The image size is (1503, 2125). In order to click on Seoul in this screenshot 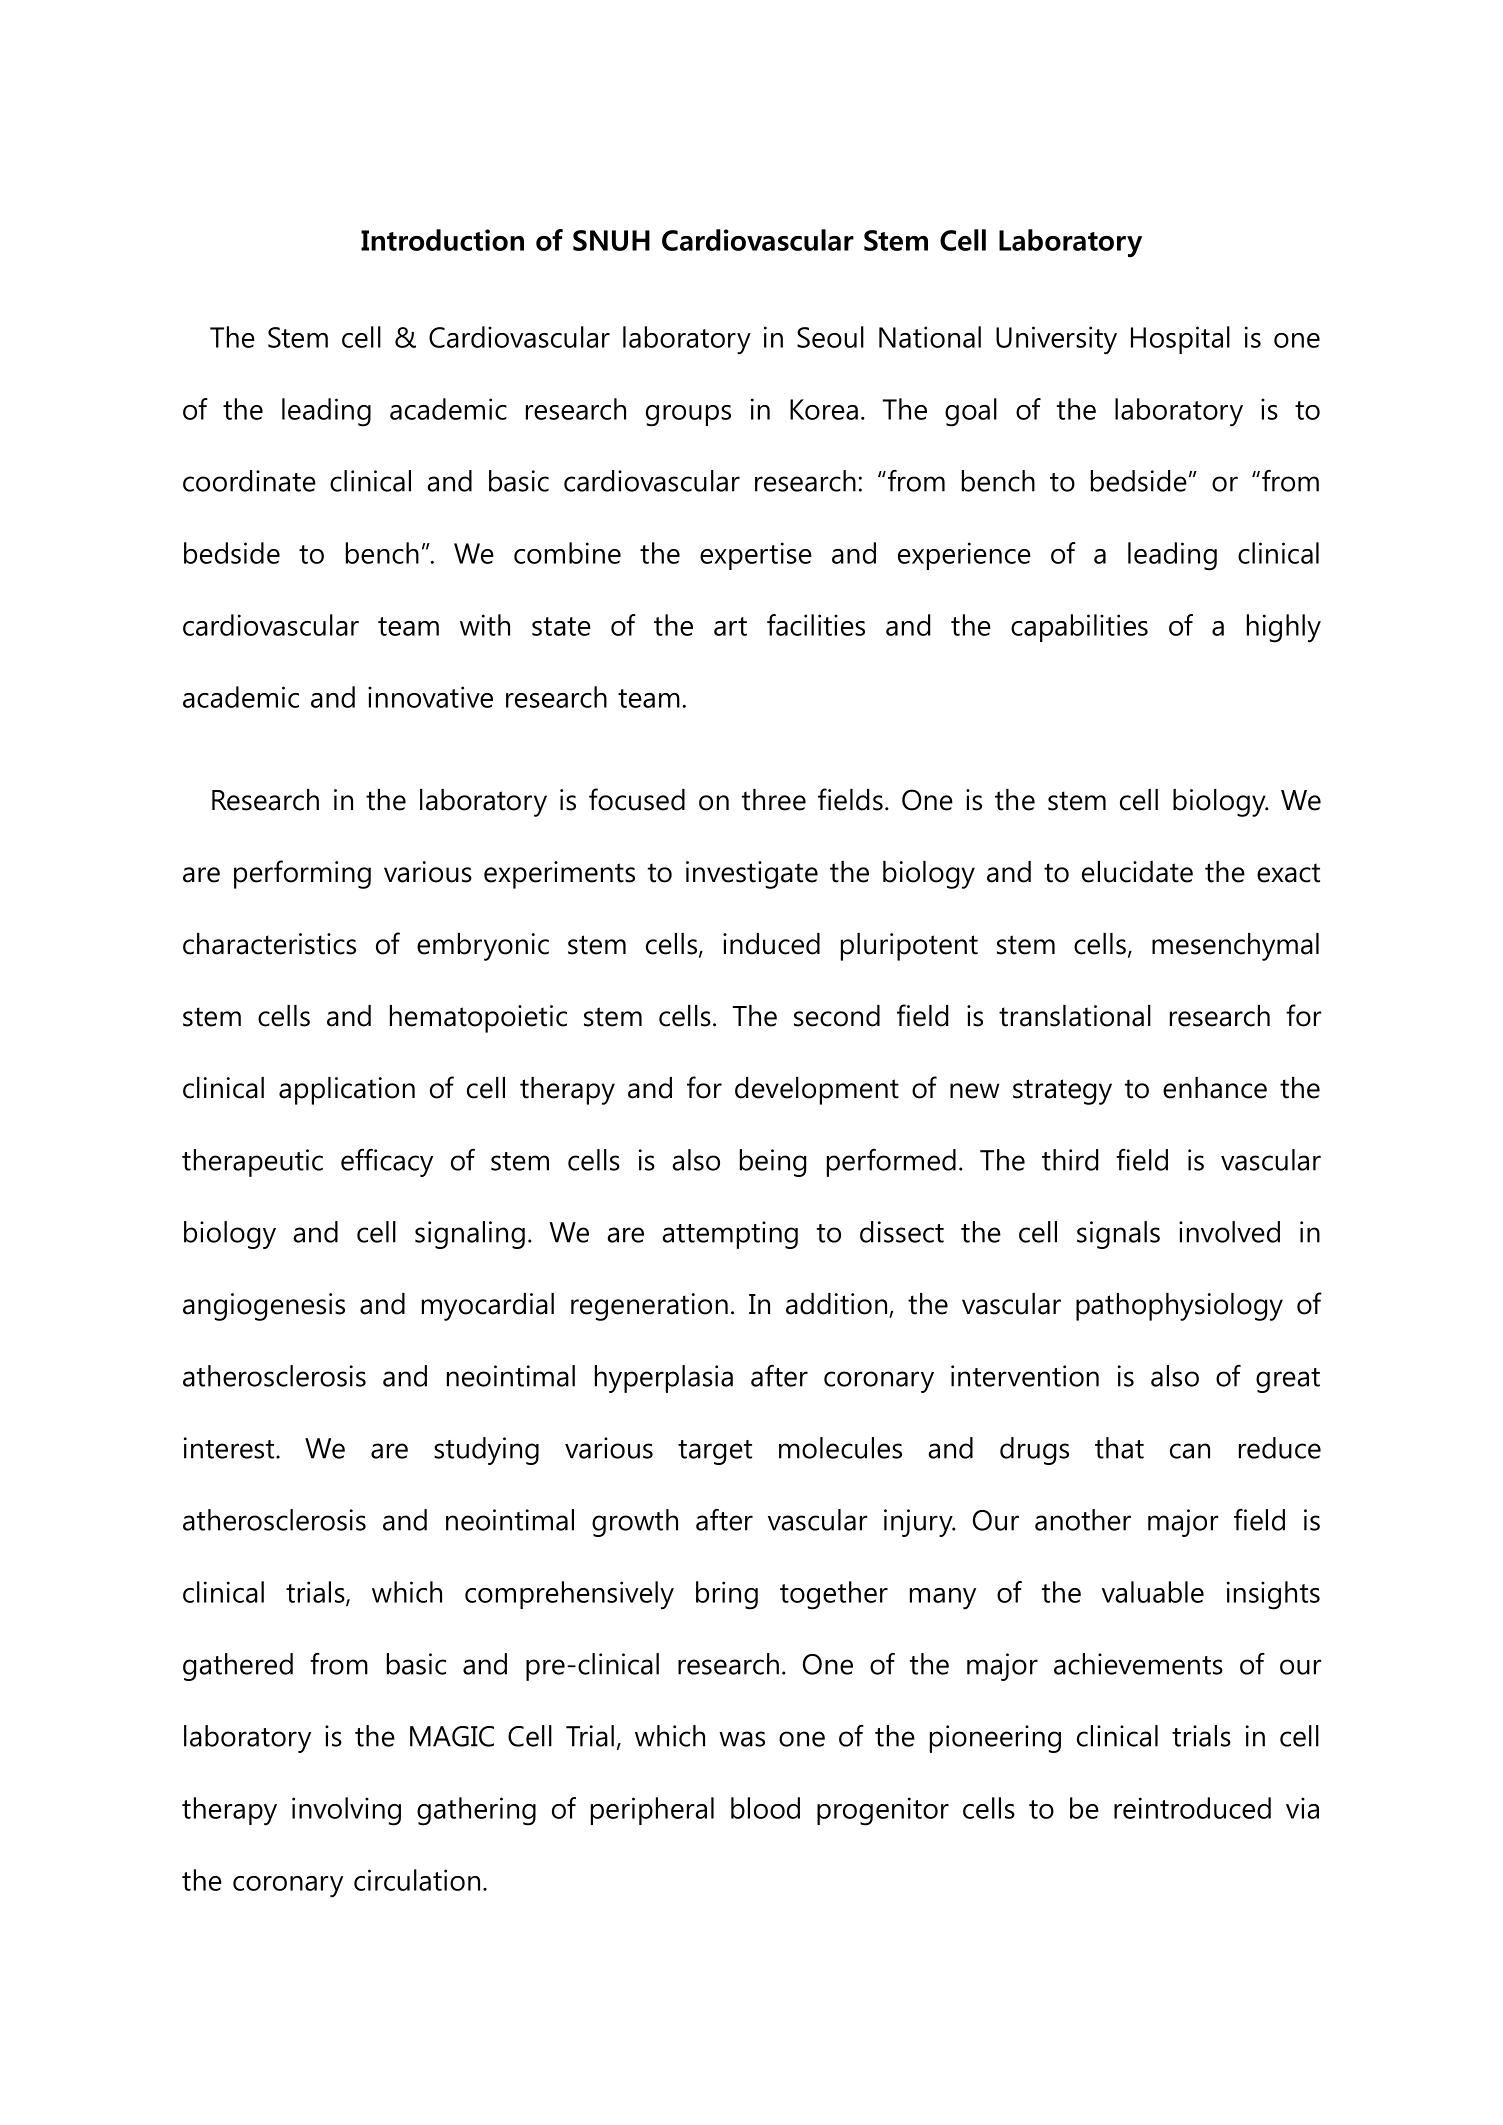, I will do `click(830, 337)`.
